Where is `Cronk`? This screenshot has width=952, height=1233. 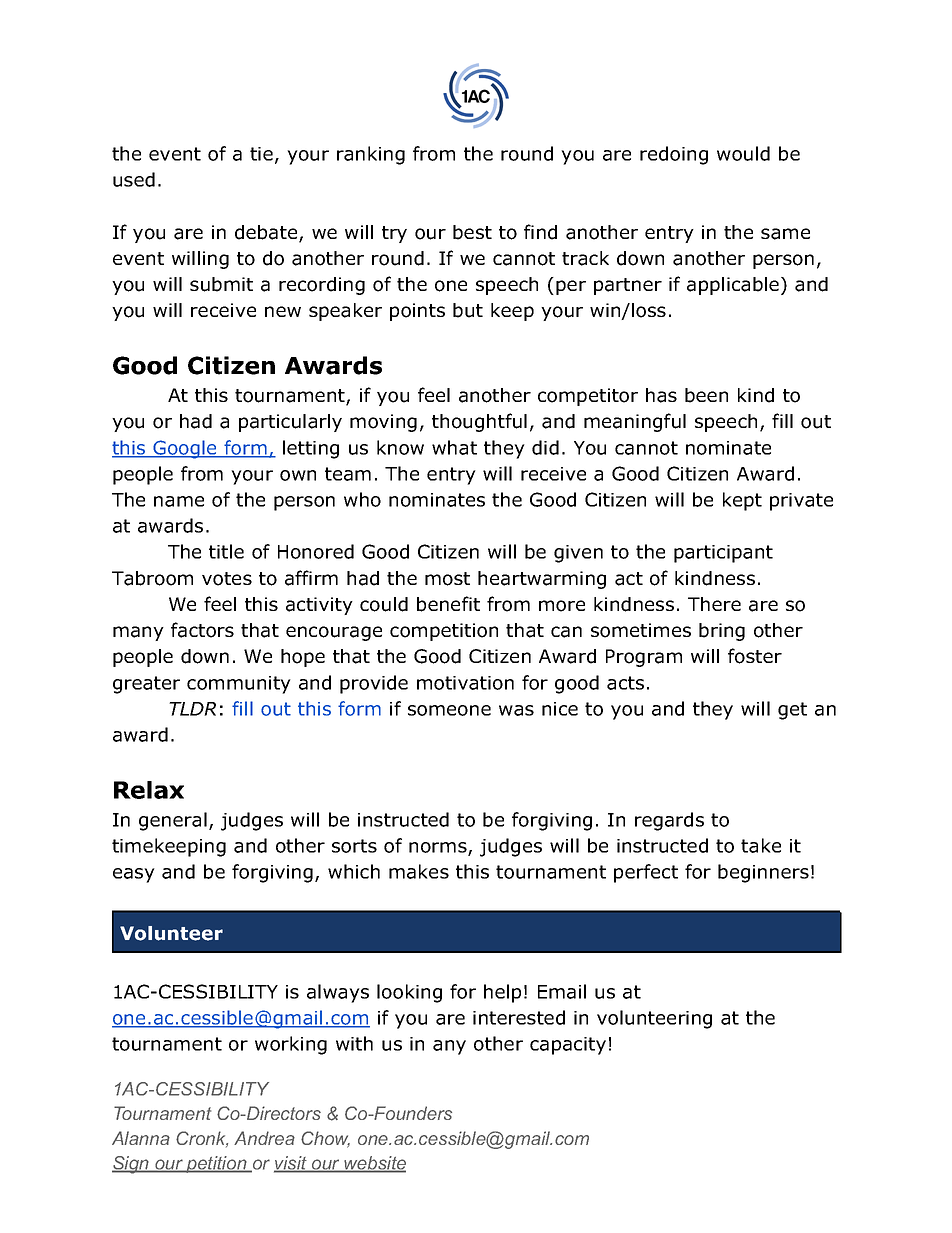
Cronk is located at coordinates (202, 1139).
